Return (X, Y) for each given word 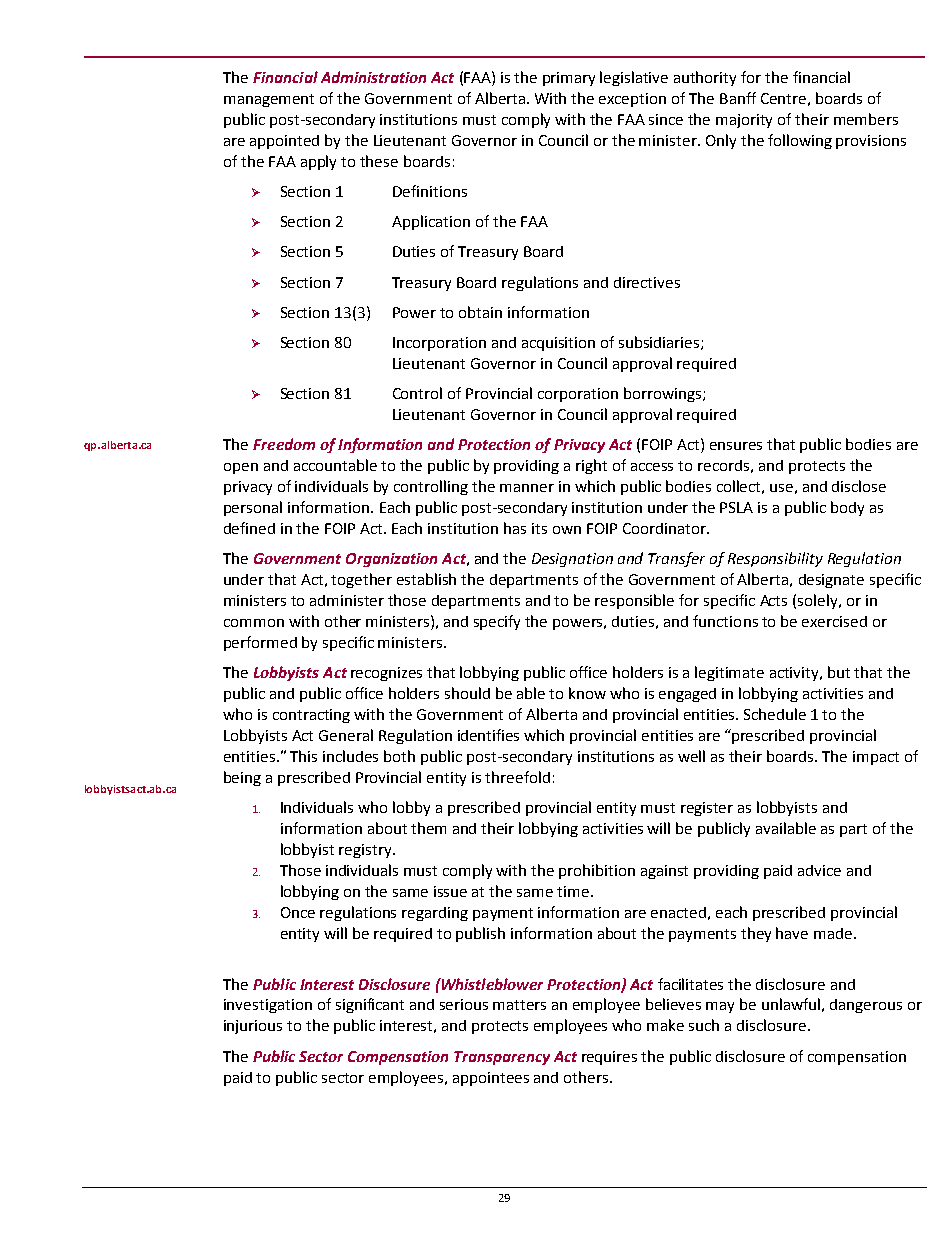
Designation (572, 560)
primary (569, 79)
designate (831, 581)
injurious (253, 1027)
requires (609, 1058)
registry (366, 851)
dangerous (866, 1006)
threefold (517, 777)
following (800, 141)
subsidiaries (660, 343)
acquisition (558, 344)
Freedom (284, 444)
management (269, 100)
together (361, 580)
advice (819, 870)
